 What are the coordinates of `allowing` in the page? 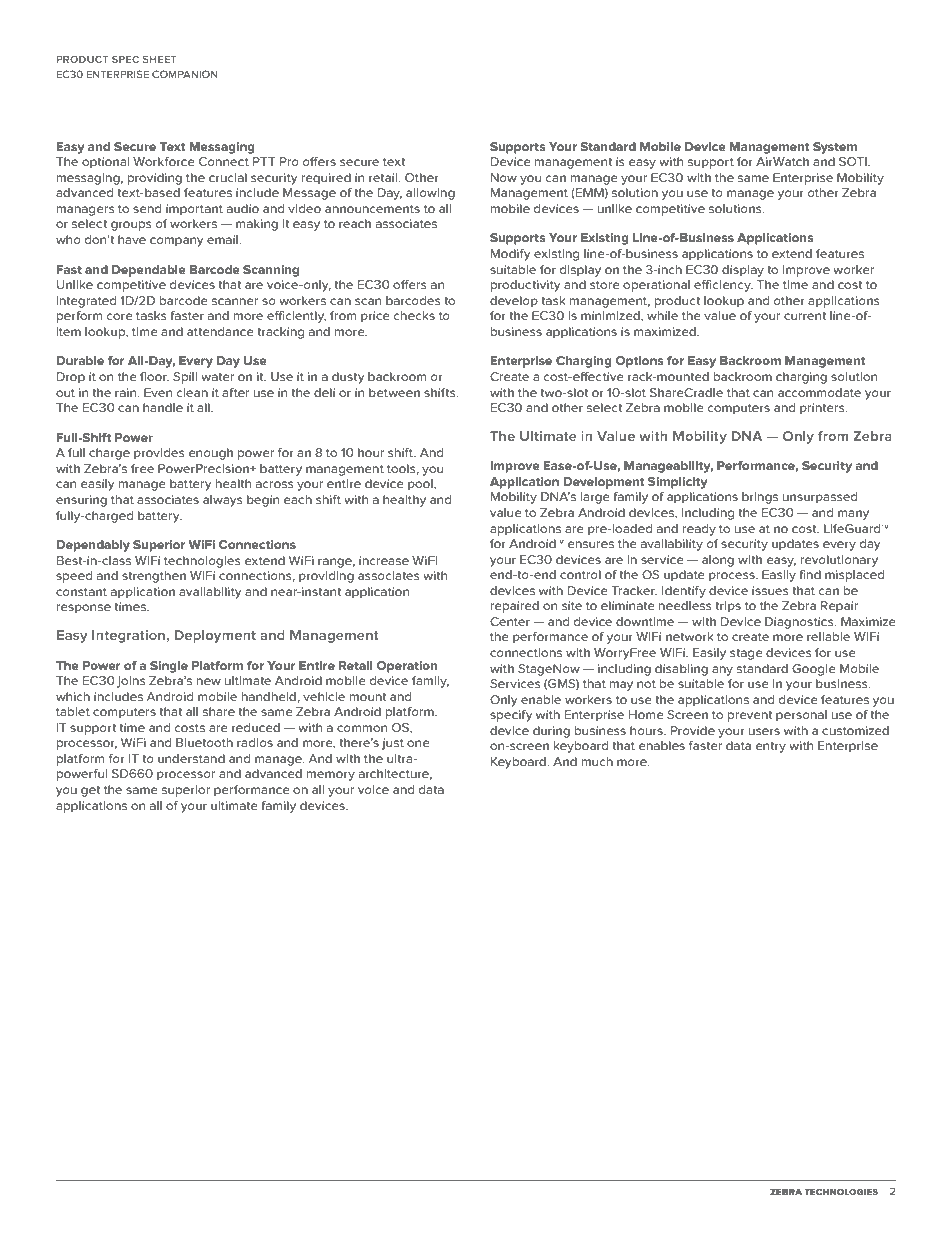 It's located at (430, 194).
